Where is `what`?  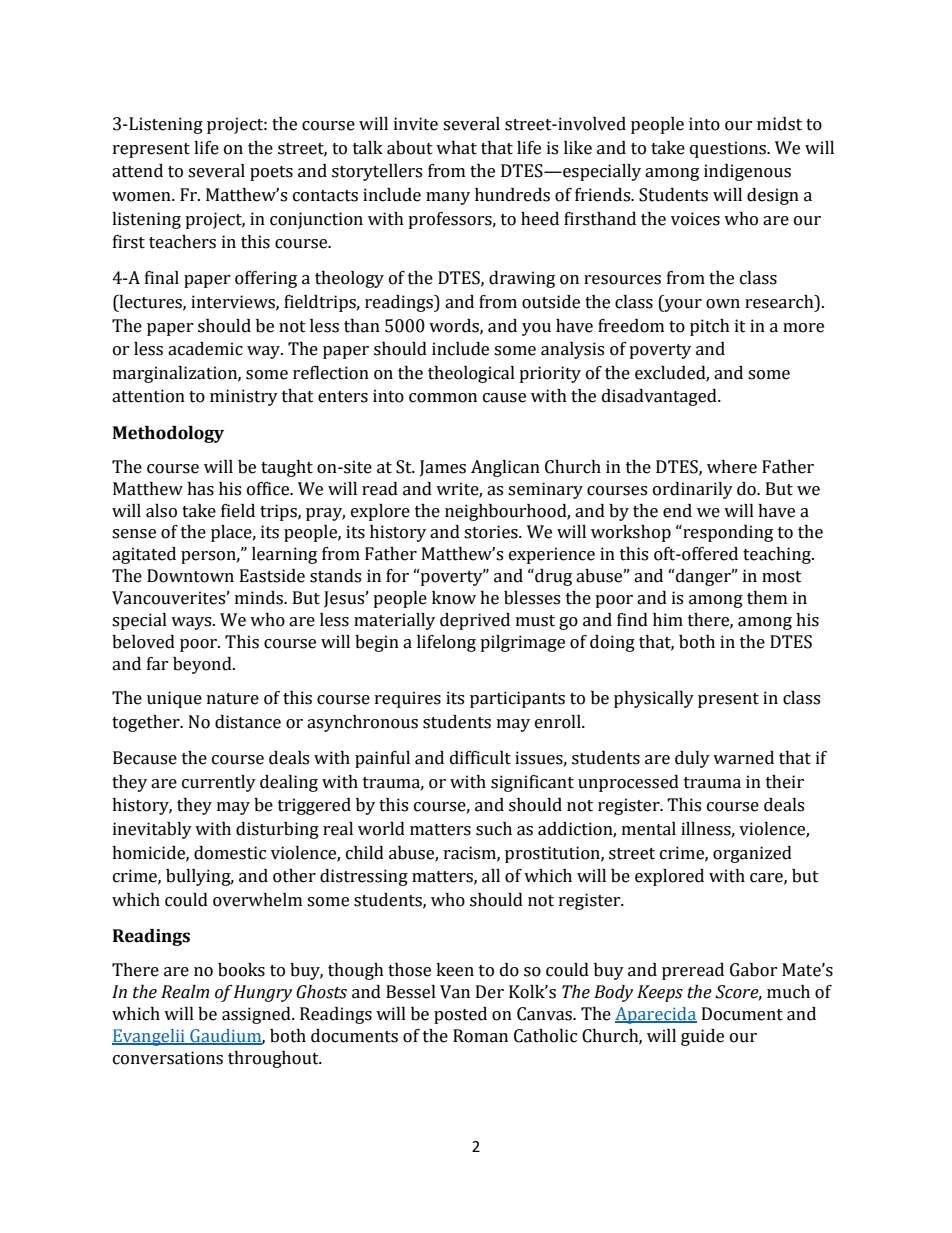 what is located at coordinates (456, 148).
